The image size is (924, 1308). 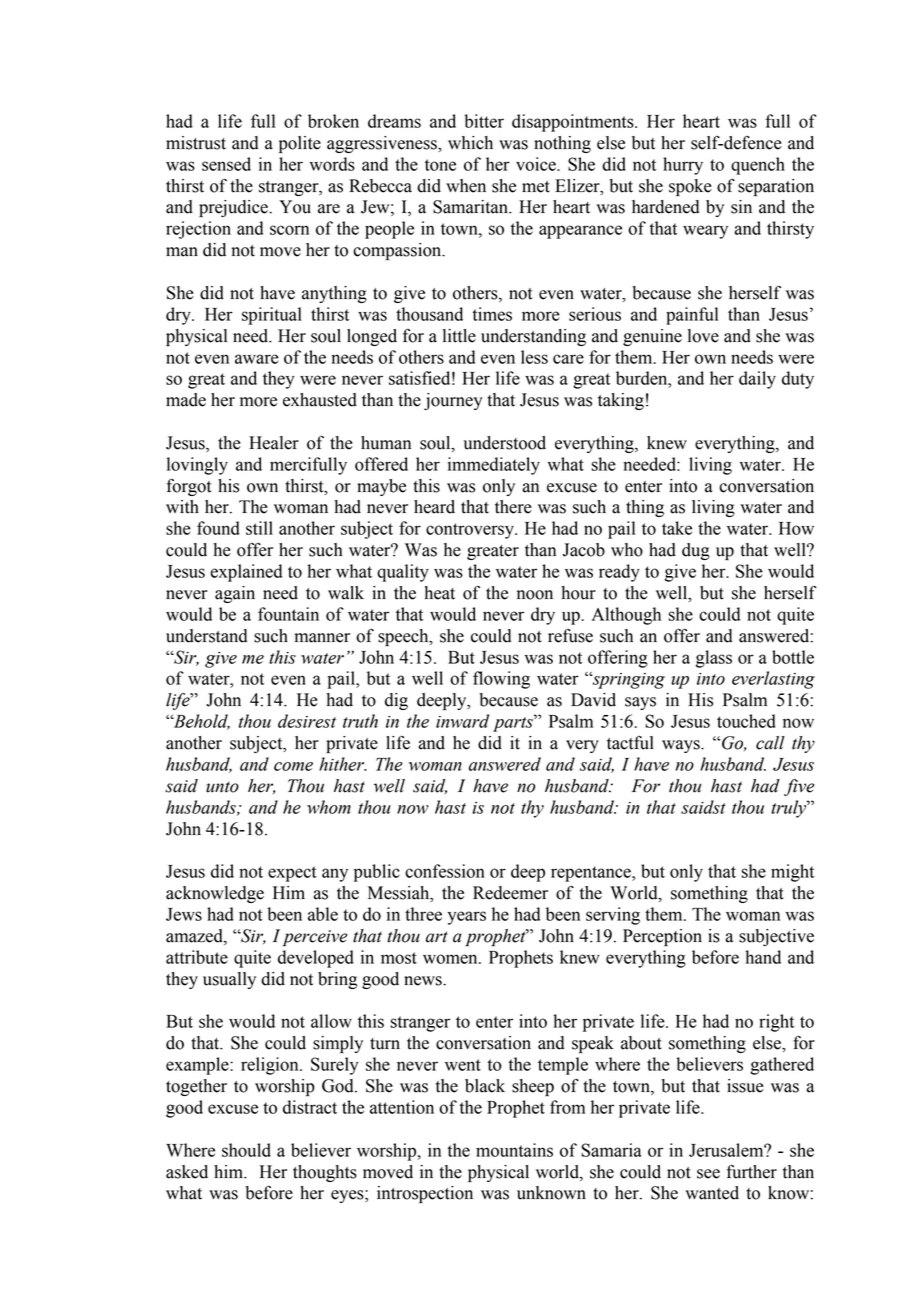 I want to click on should, so click(x=246, y=1150).
